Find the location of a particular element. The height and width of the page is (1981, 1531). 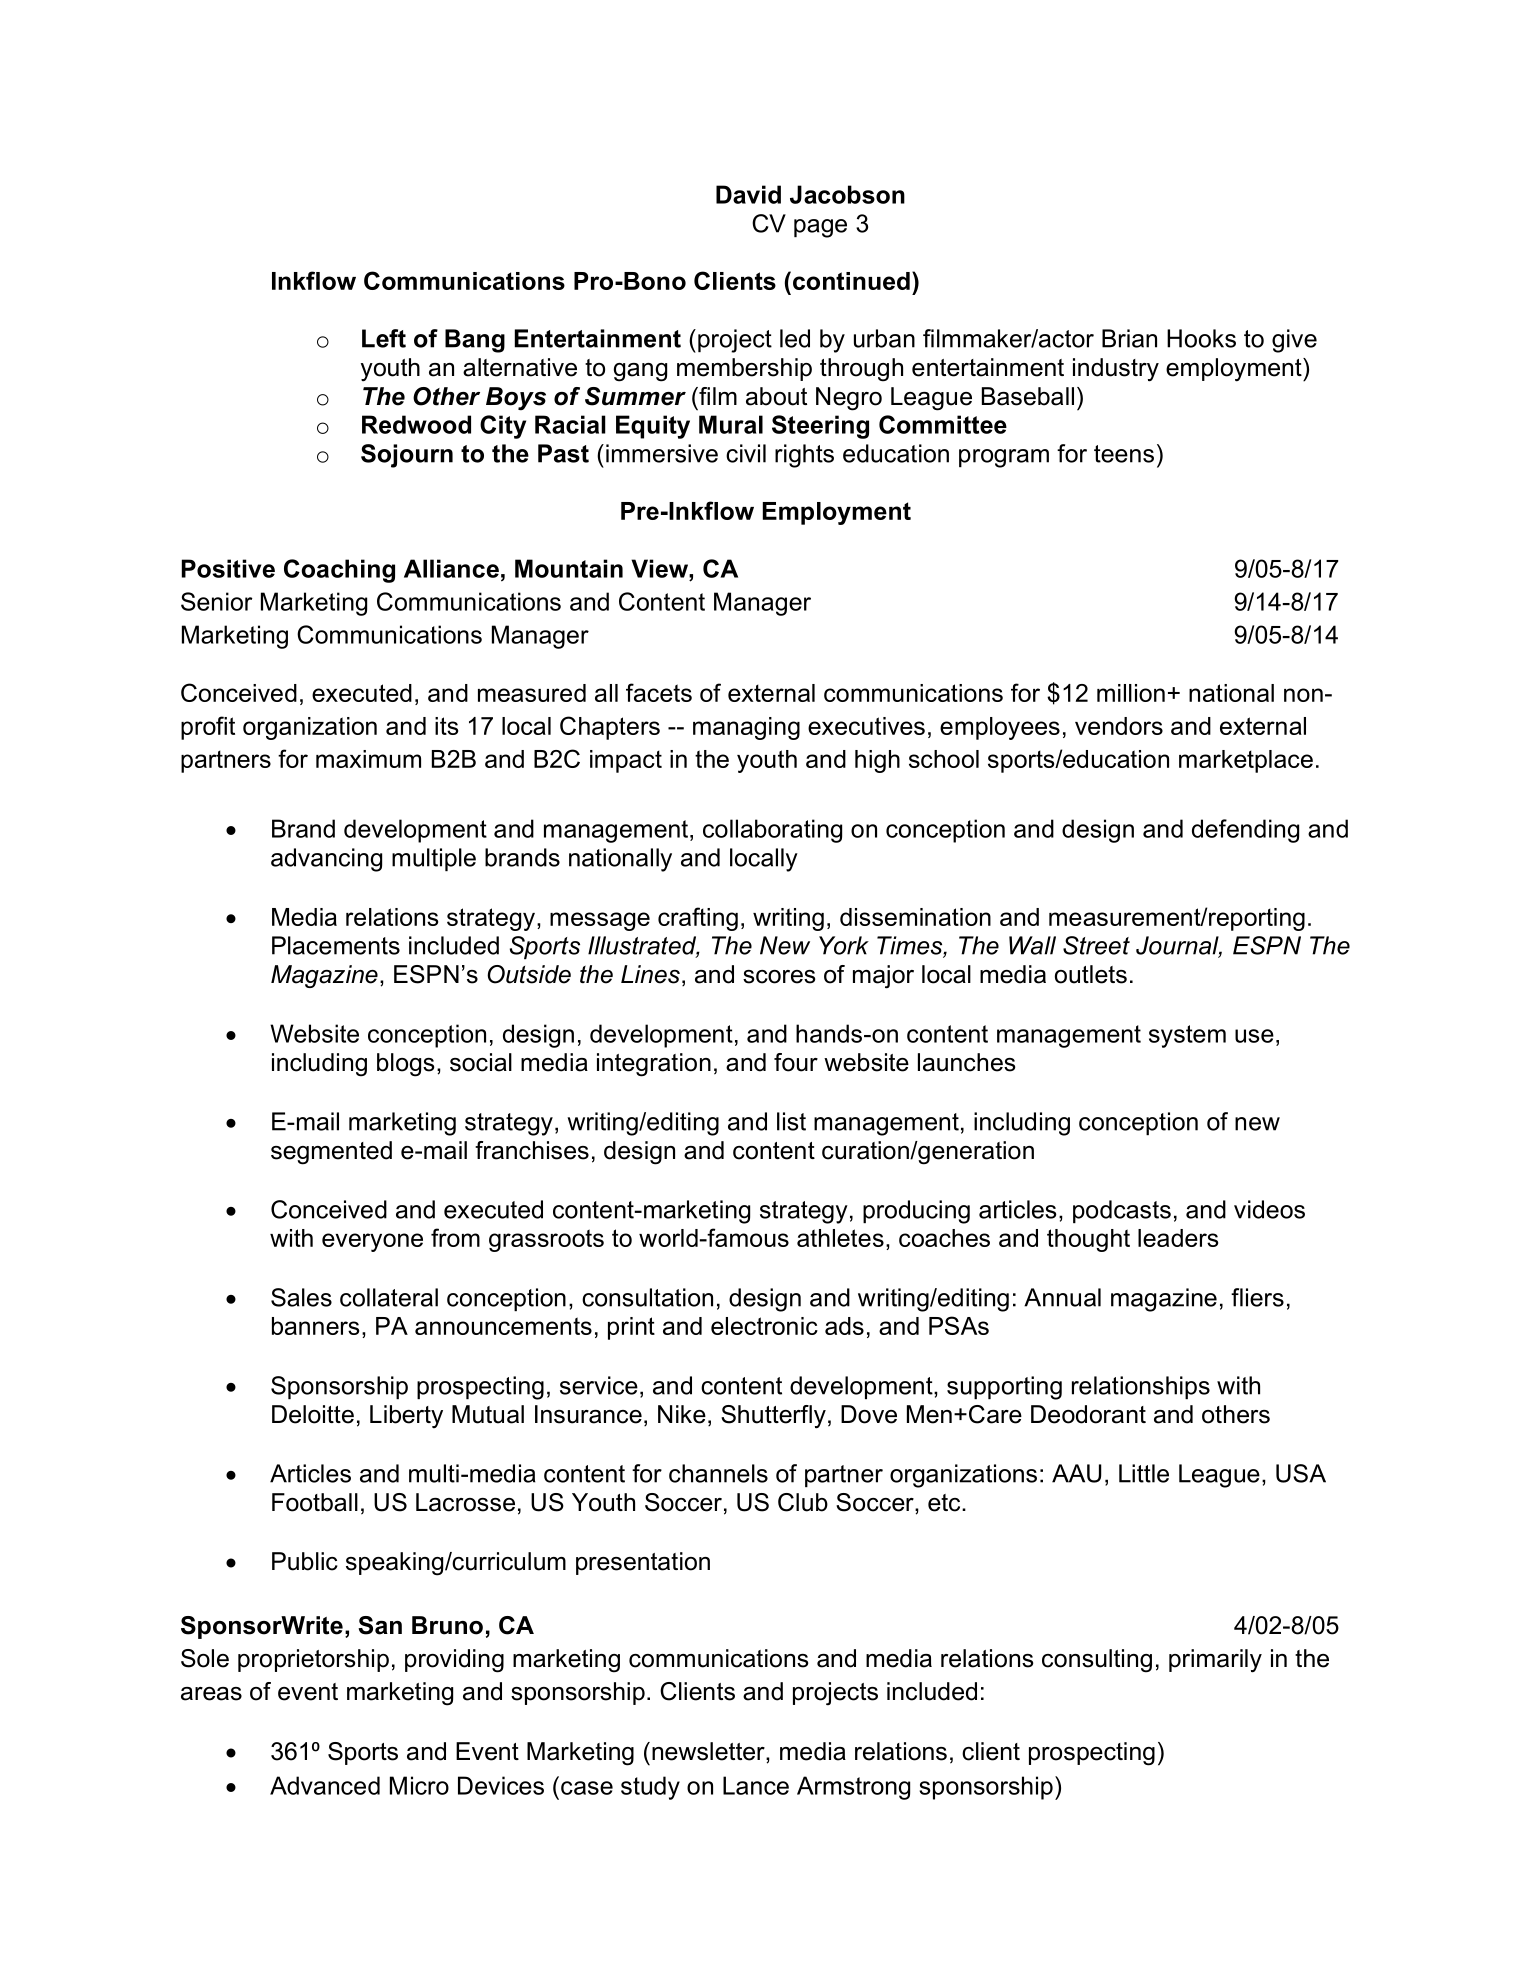

facets is located at coordinates (659, 692).
